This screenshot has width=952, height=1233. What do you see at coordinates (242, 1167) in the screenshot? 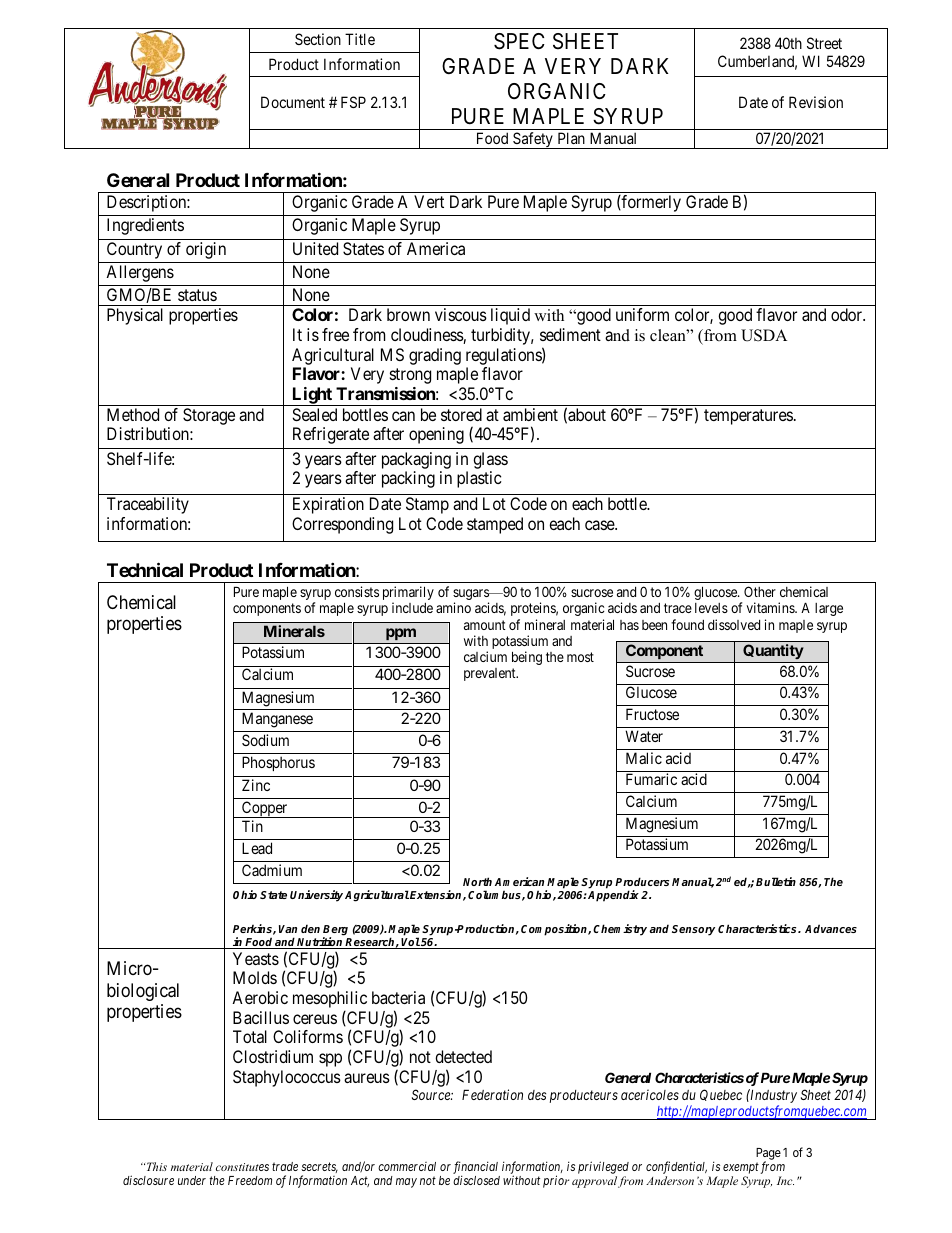
I see `constitutes` at bounding box center [242, 1167].
